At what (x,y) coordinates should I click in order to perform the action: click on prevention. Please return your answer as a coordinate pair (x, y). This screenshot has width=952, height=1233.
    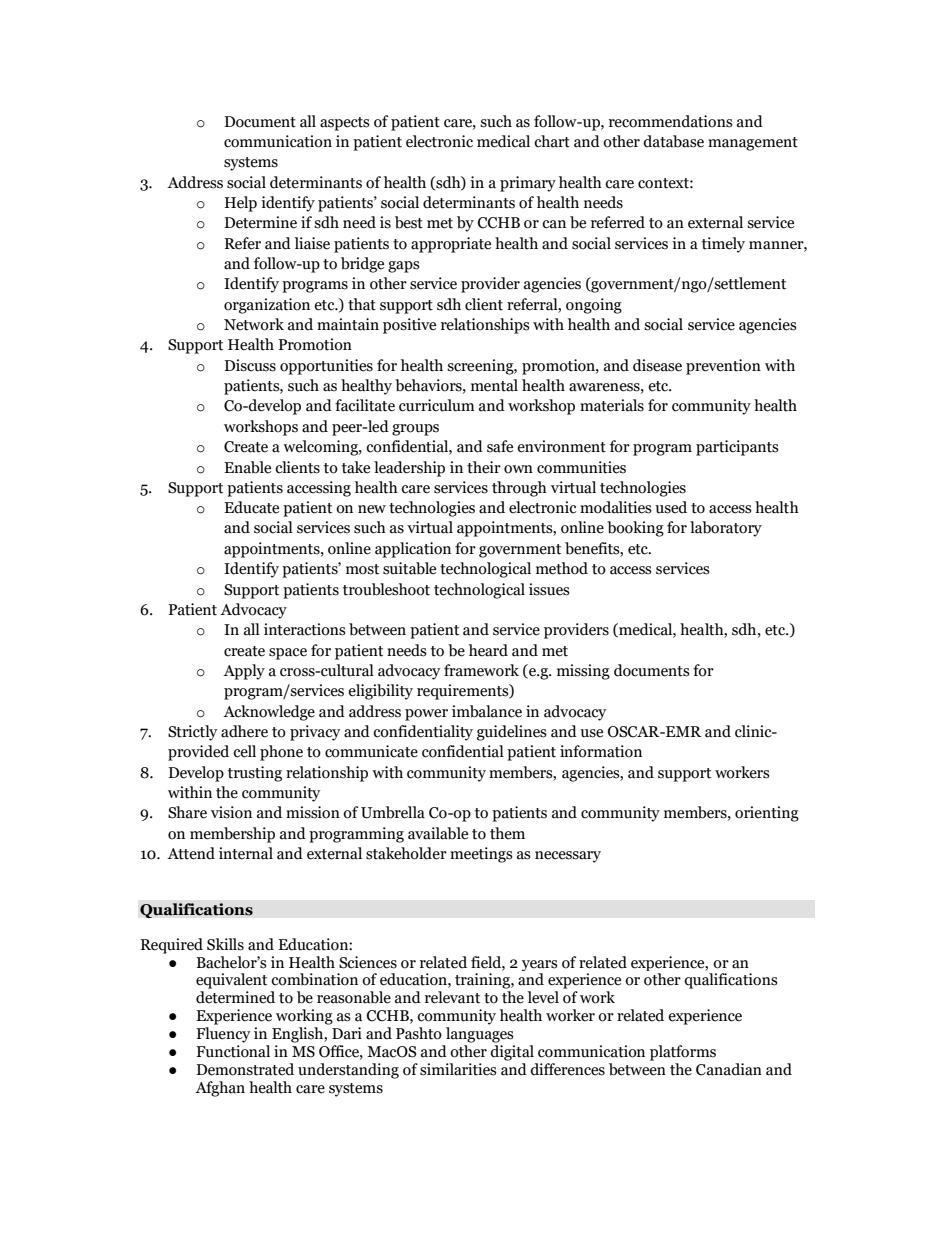
    Looking at the image, I should click on (723, 367).
